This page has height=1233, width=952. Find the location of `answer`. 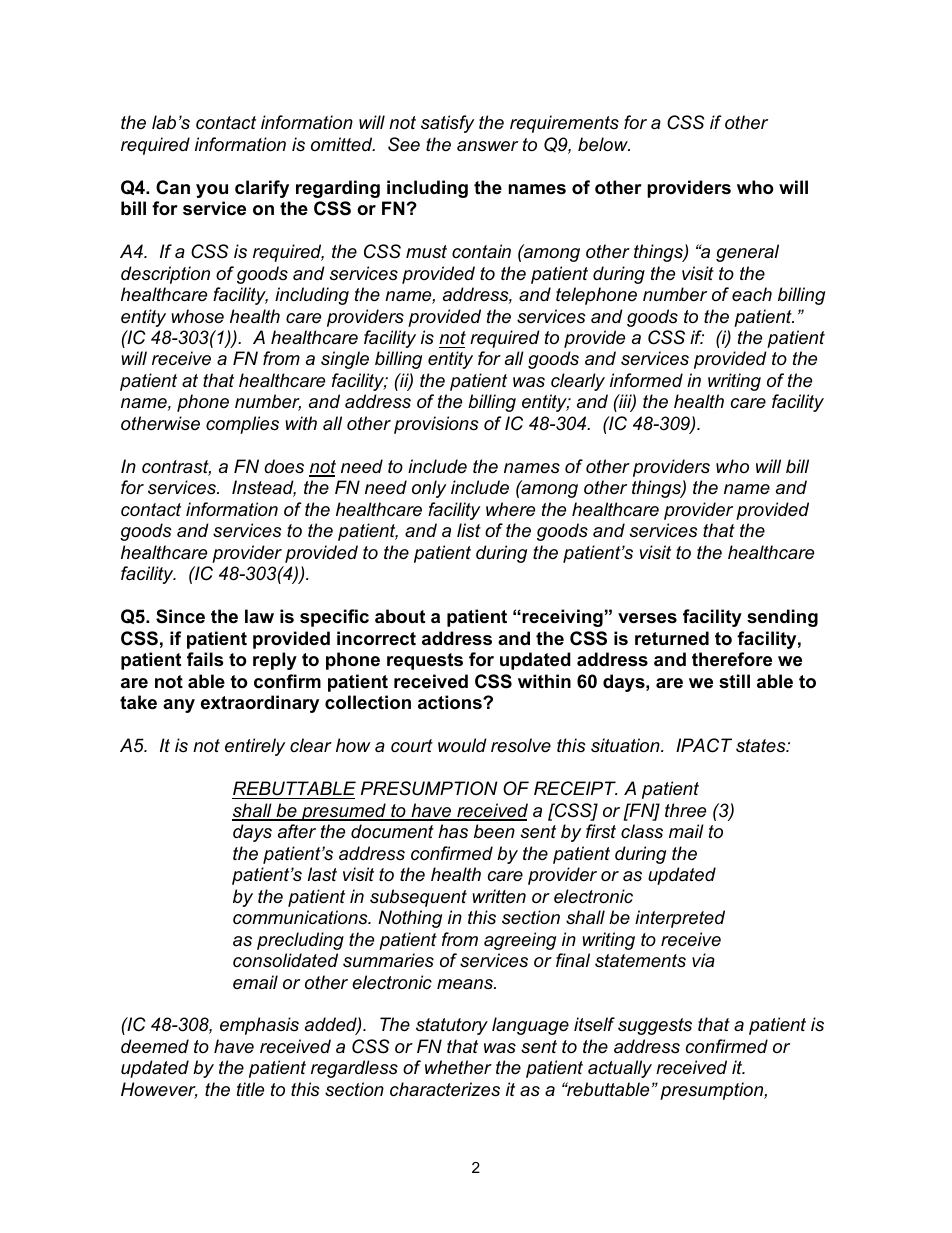

answer is located at coordinates (487, 146).
